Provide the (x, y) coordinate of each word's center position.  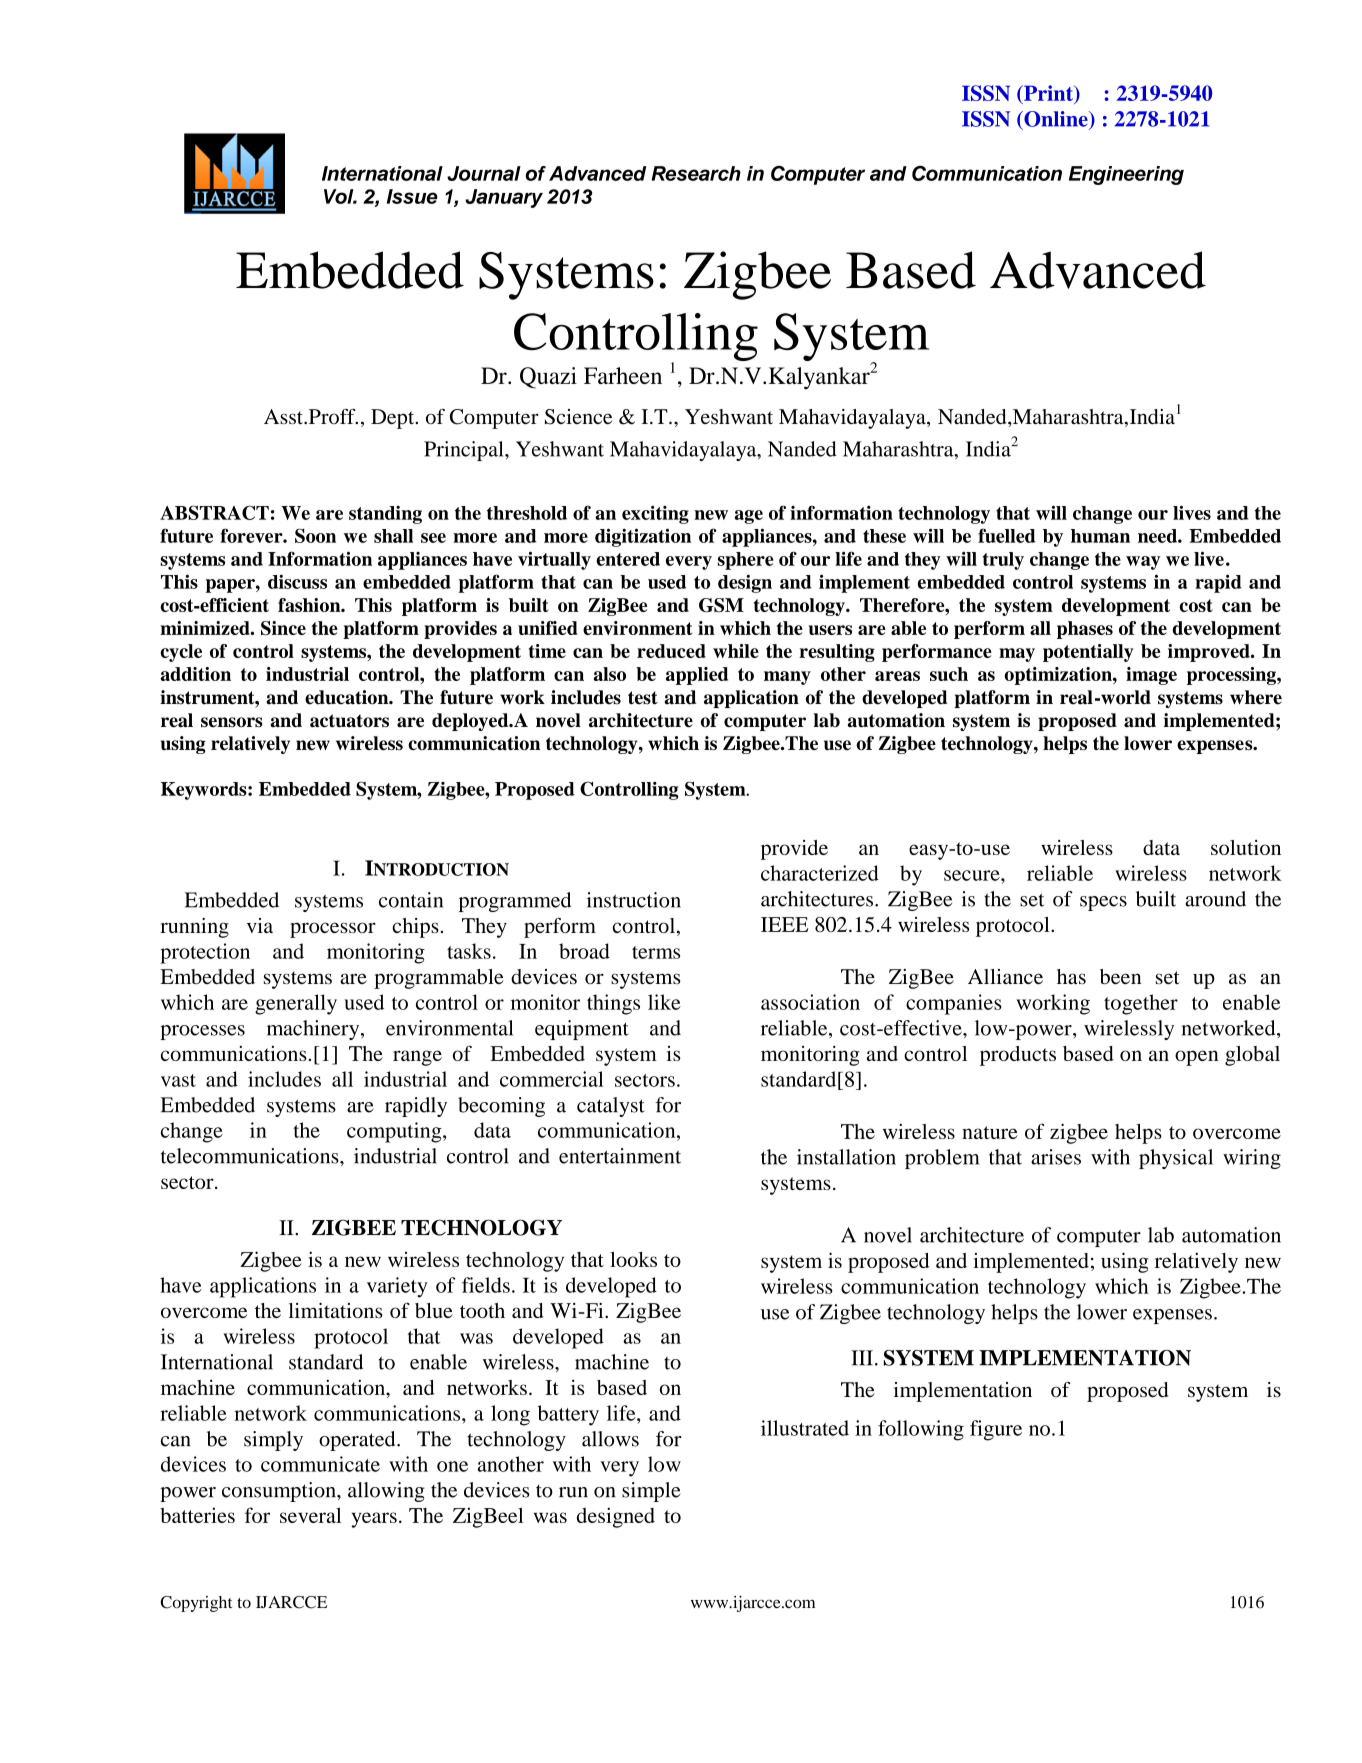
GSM (721, 605)
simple (651, 1492)
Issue (412, 196)
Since (283, 628)
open (1197, 1058)
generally (296, 1004)
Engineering (1126, 175)
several (310, 1515)
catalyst (611, 1107)
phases (1085, 630)
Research (696, 173)
